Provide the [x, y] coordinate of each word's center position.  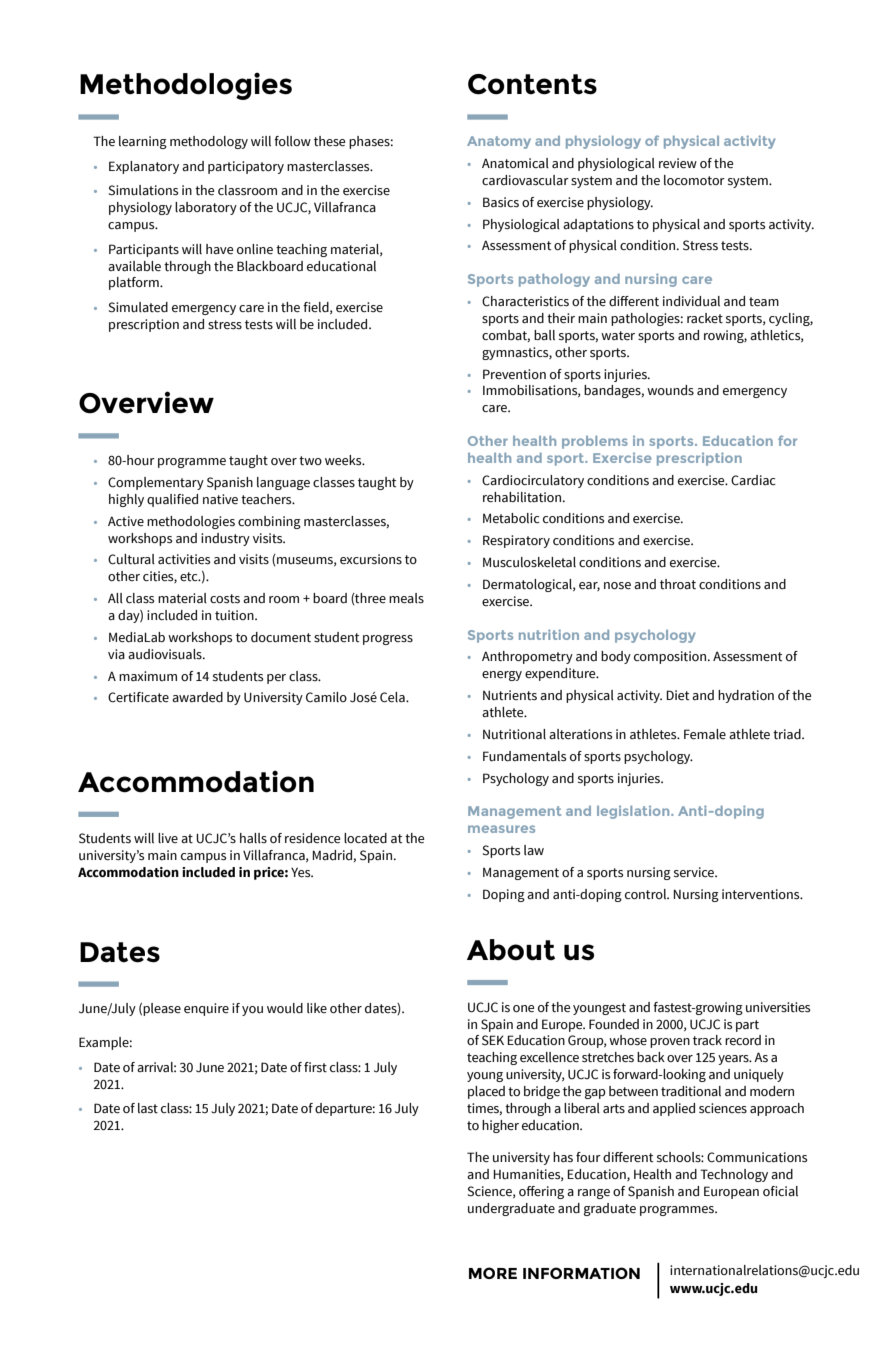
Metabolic [511, 518]
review [678, 163]
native [220, 499]
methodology [209, 142]
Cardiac [753, 480]
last [148, 1108]
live [168, 838]
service [695, 872]
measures [501, 829]
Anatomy [499, 142]
